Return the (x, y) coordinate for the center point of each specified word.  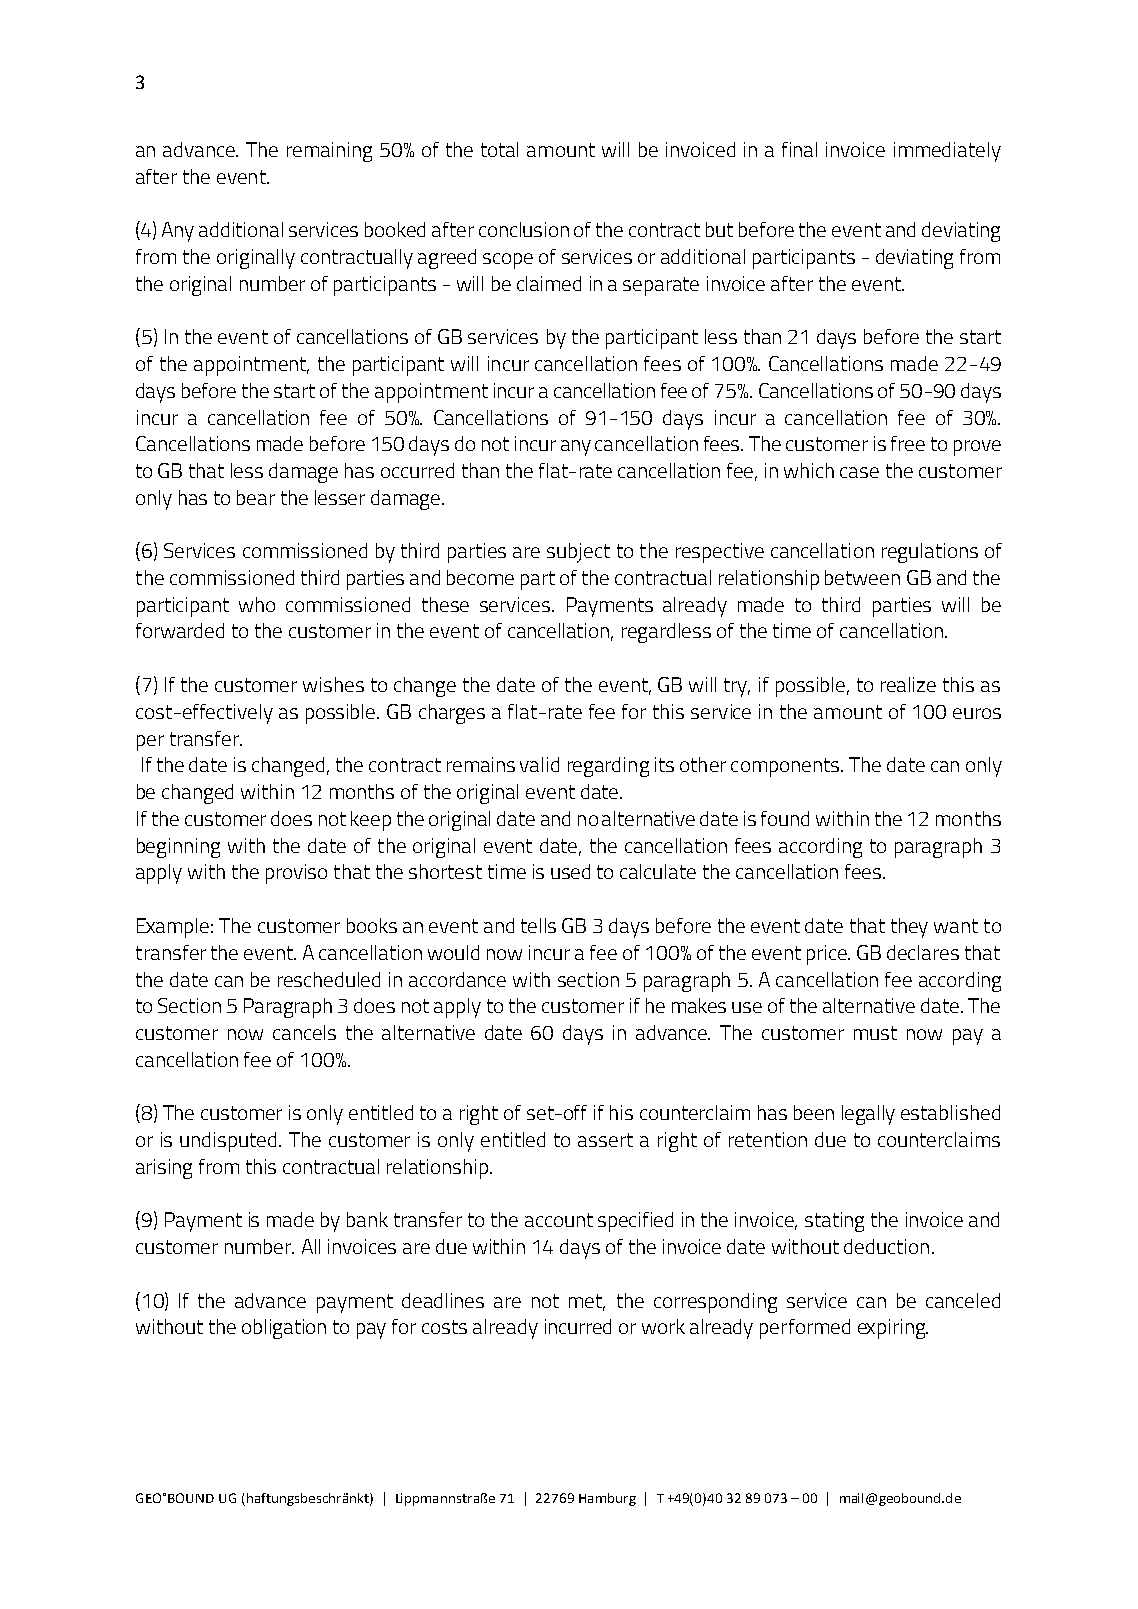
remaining (329, 152)
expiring (893, 1329)
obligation (284, 1329)
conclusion (524, 229)
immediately (947, 152)
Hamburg (607, 1499)
